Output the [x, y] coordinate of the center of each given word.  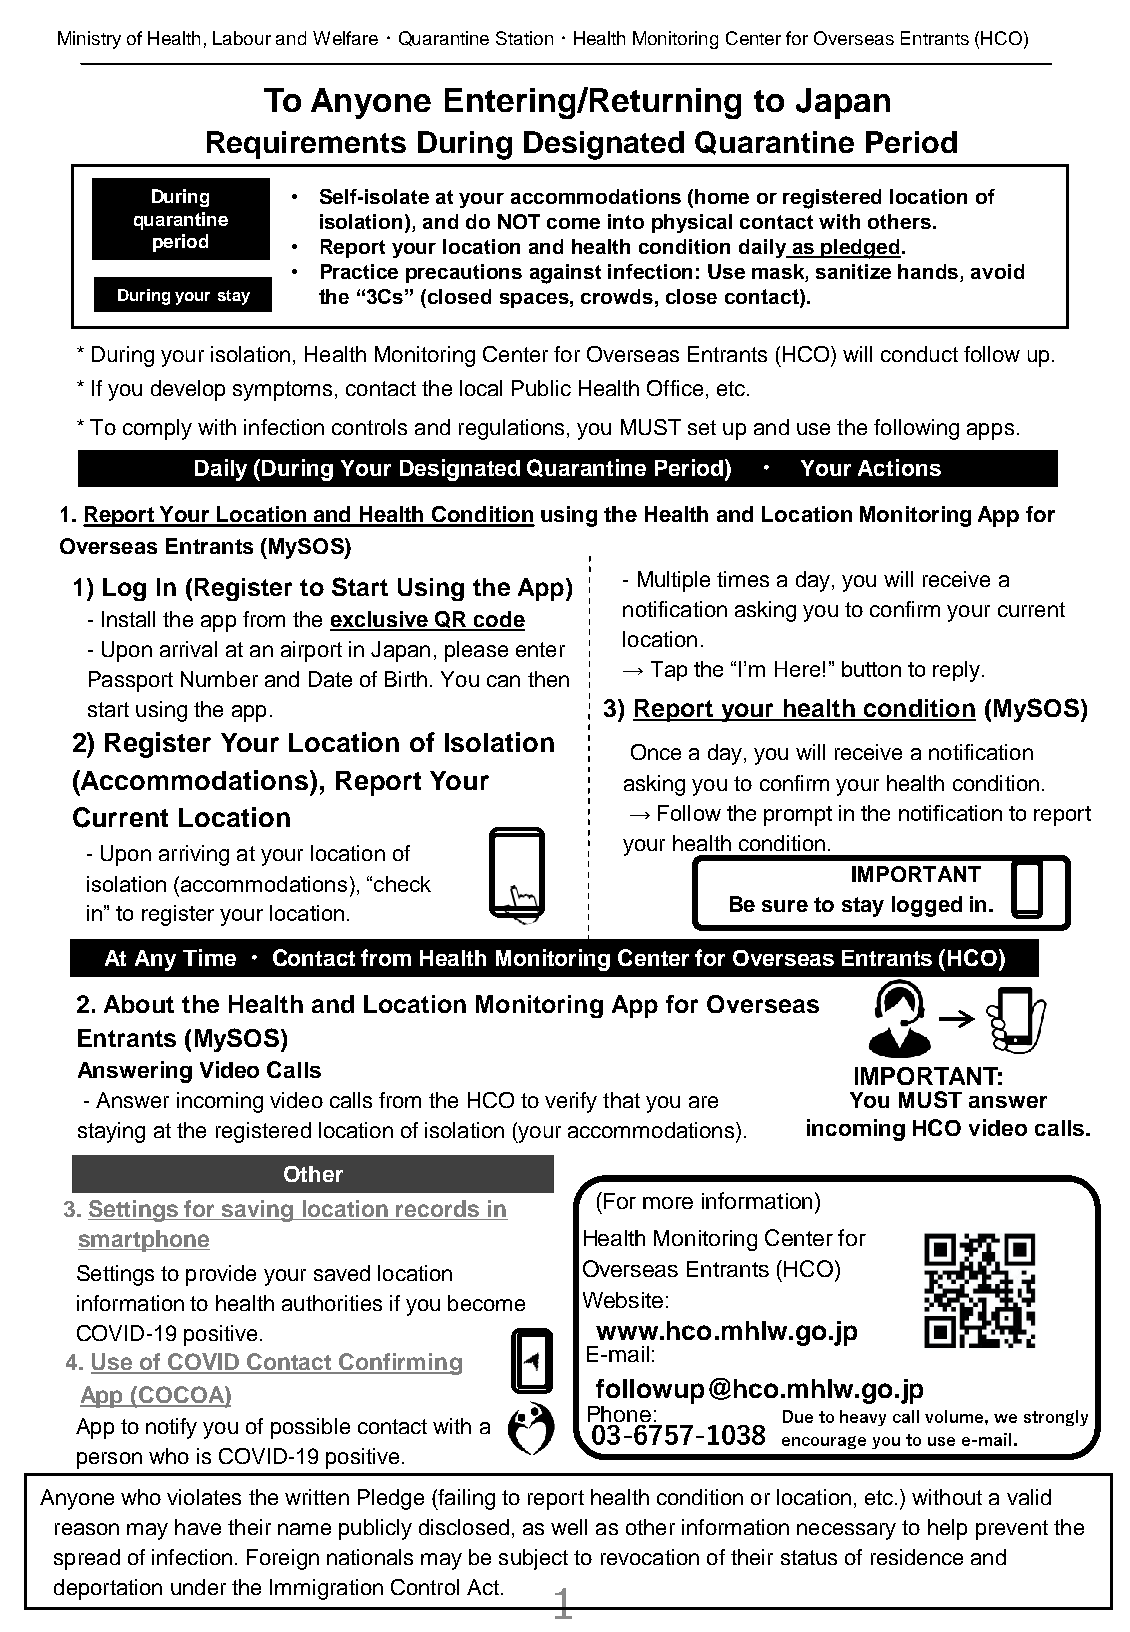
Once [656, 752]
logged [927, 906]
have [198, 1527]
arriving [194, 855]
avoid [997, 271]
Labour [242, 38]
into [626, 221]
